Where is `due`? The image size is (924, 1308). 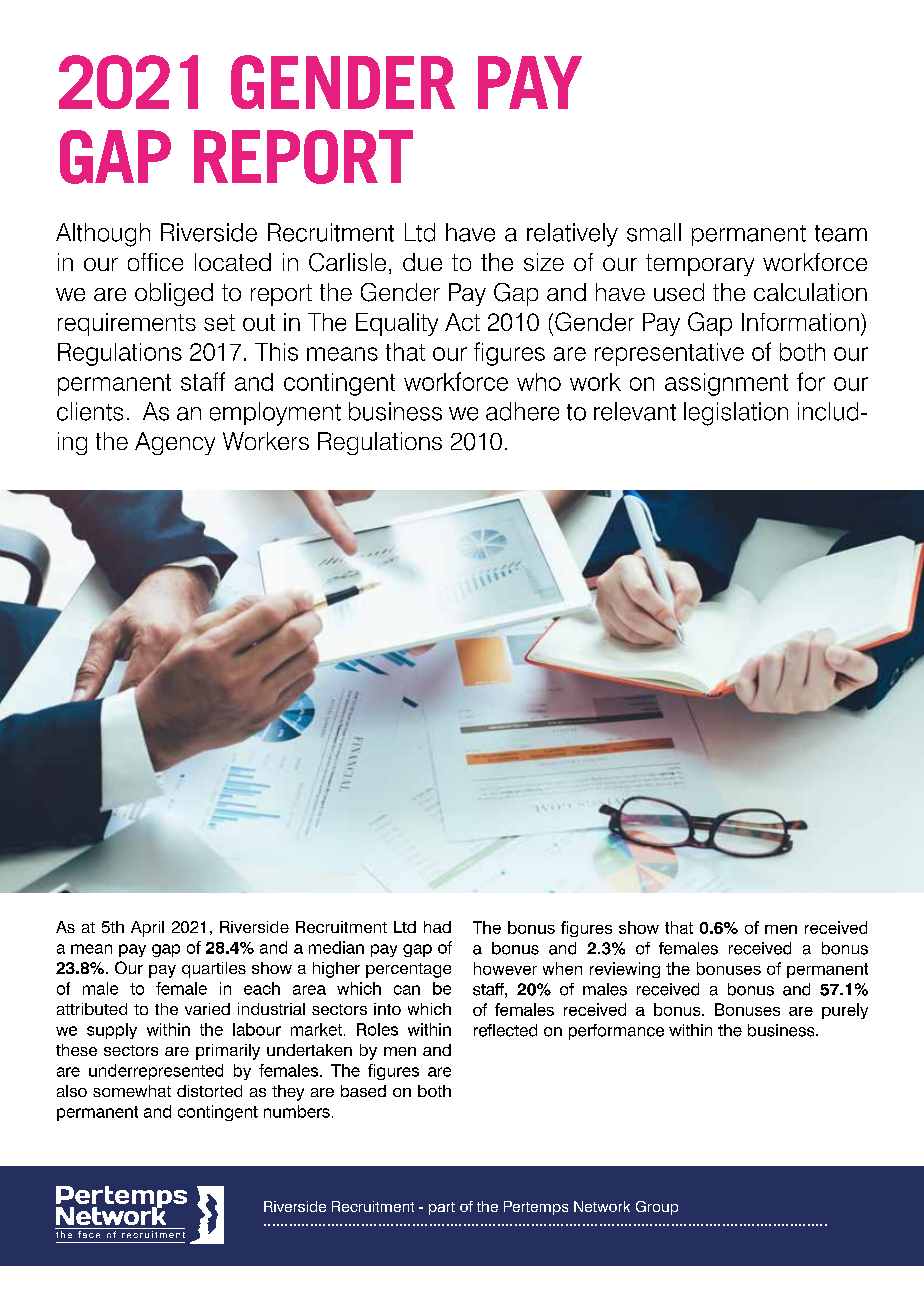 due is located at coordinates (422, 262).
